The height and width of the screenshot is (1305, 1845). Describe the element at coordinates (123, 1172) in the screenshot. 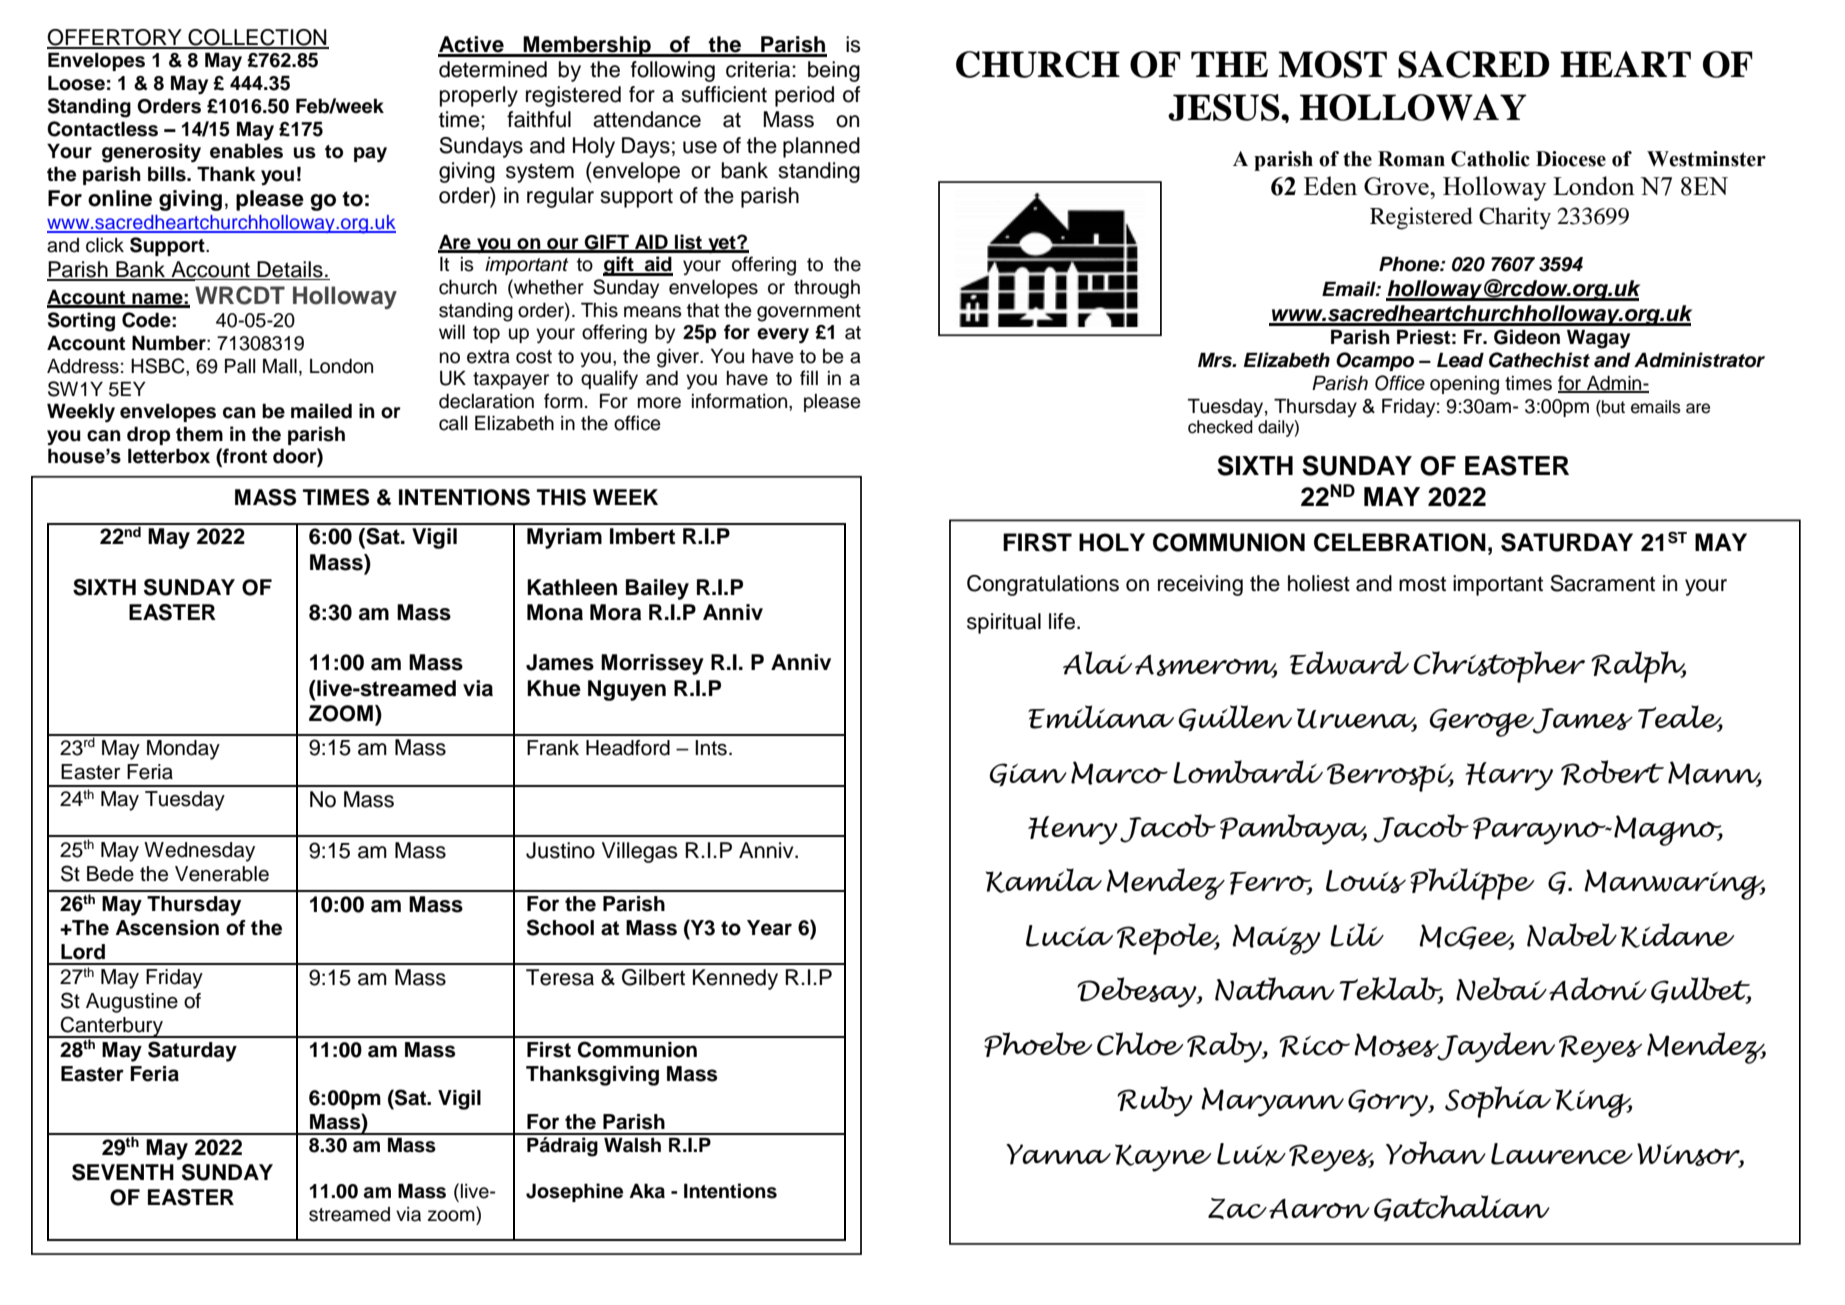

I see `SEVENTH` at that location.
